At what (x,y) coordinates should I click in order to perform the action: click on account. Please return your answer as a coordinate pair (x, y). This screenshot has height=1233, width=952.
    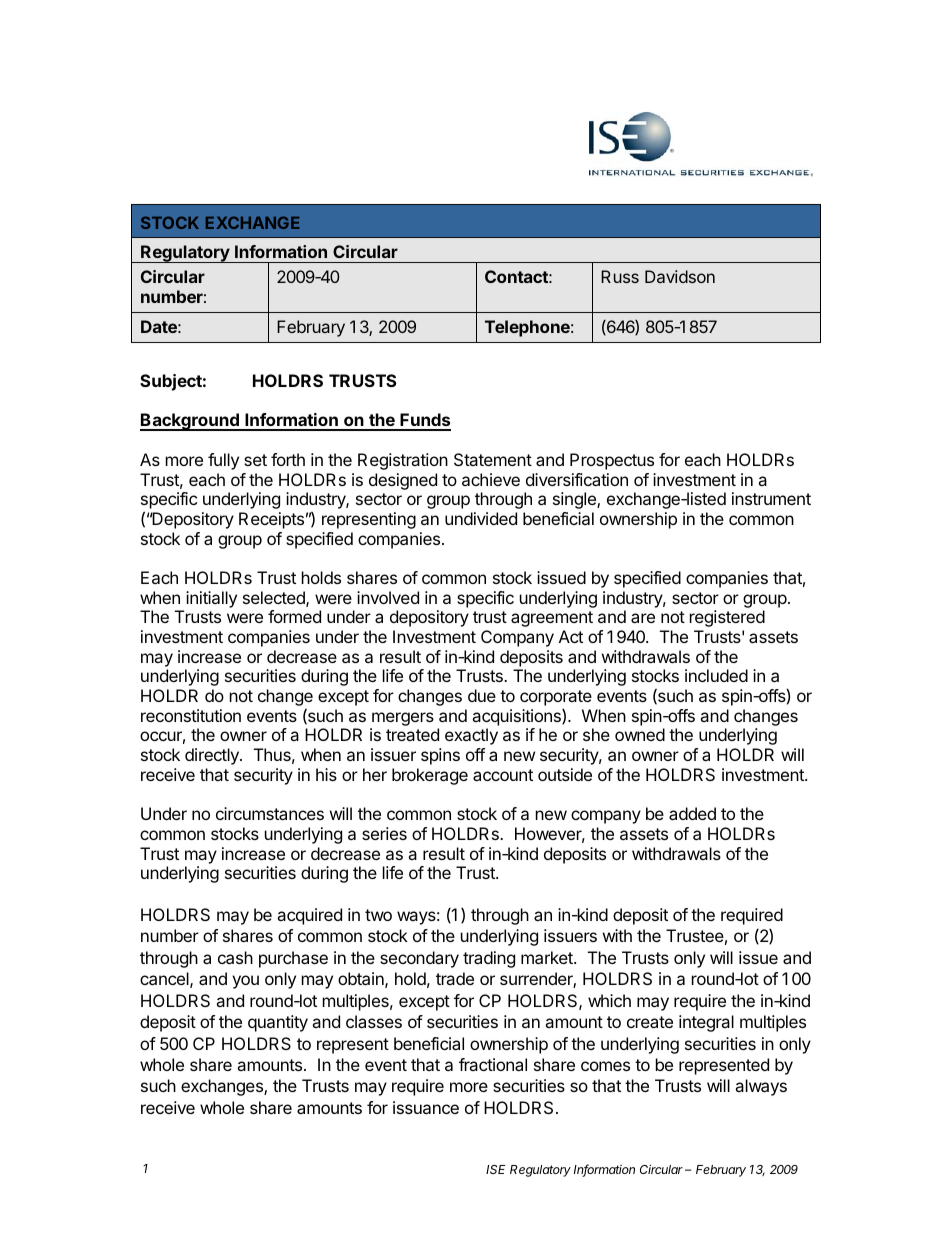
    Looking at the image, I should click on (503, 775).
